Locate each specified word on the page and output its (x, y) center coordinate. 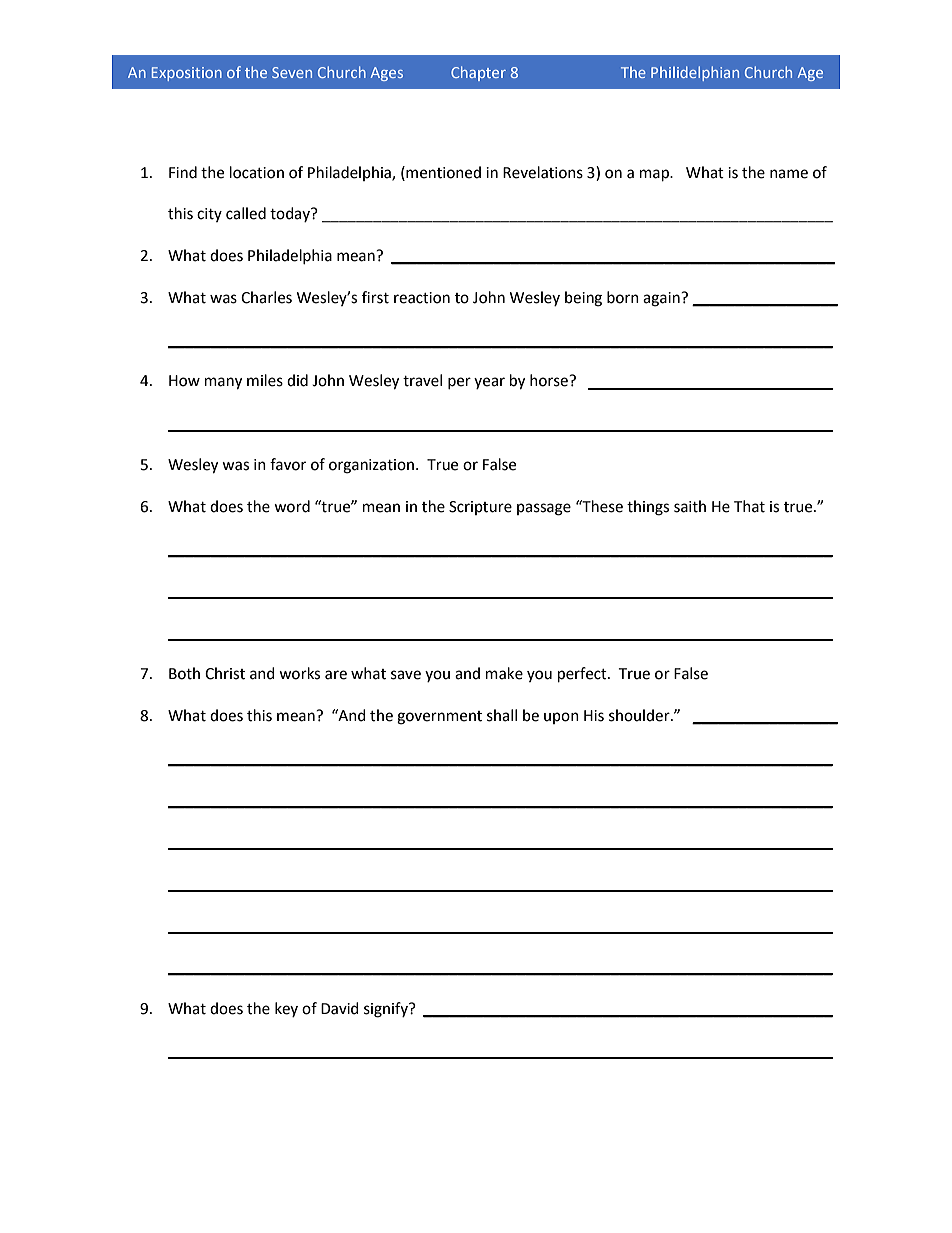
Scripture (480, 508)
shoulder (640, 715)
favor (288, 464)
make (504, 673)
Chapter (478, 73)
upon (561, 718)
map (655, 175)
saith (690, 506)
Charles (266, 297)
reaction (422, 298)
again (662, 299)
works (299, 673)
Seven (292, 72)
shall (502, 715)
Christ (225, 673)
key (286, 1009)
